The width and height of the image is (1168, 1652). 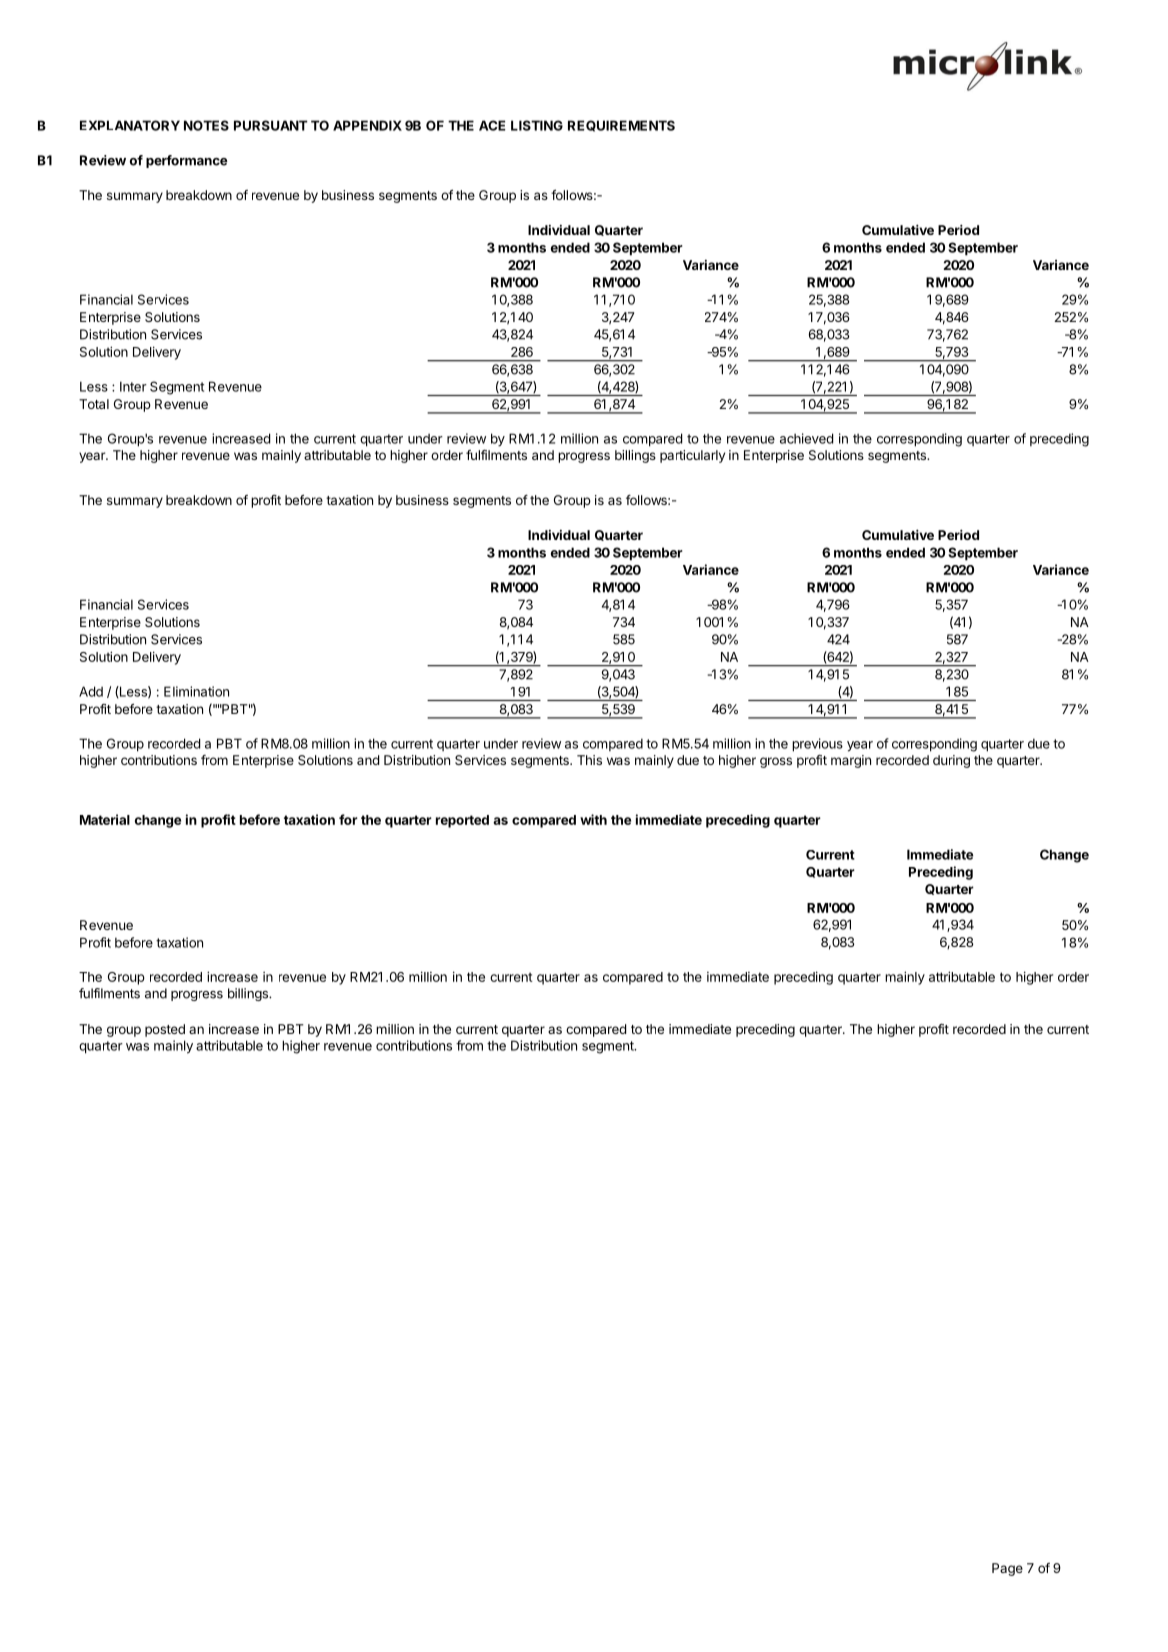 What do you see at coordinates (165, 1030) in the image?
I see `posted` at bounding box center [165, 1030].
